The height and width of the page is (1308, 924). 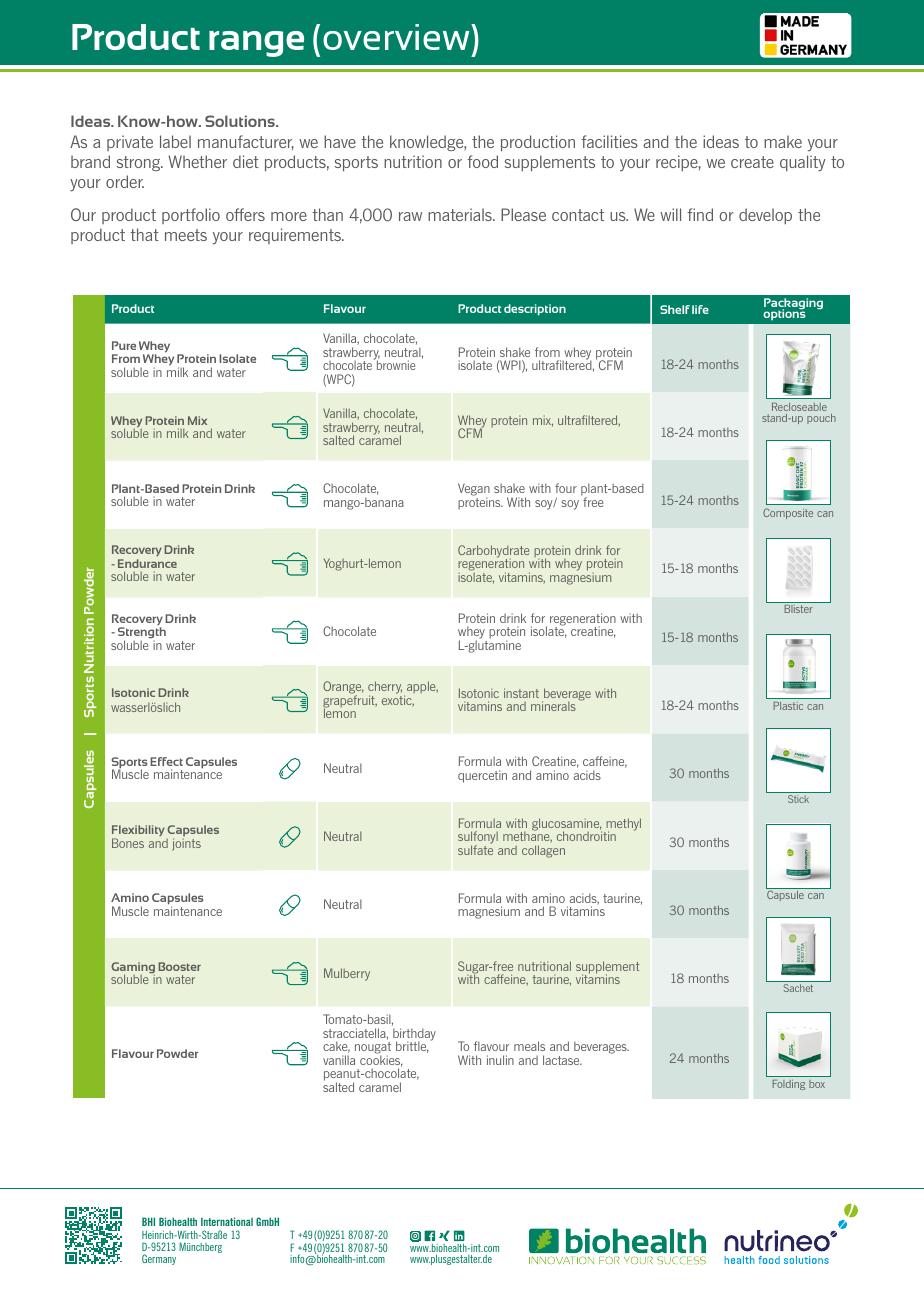 What do you see at coordinates (788, 513) in the page?
I see `Composite` at bounding box center [788, 513].
